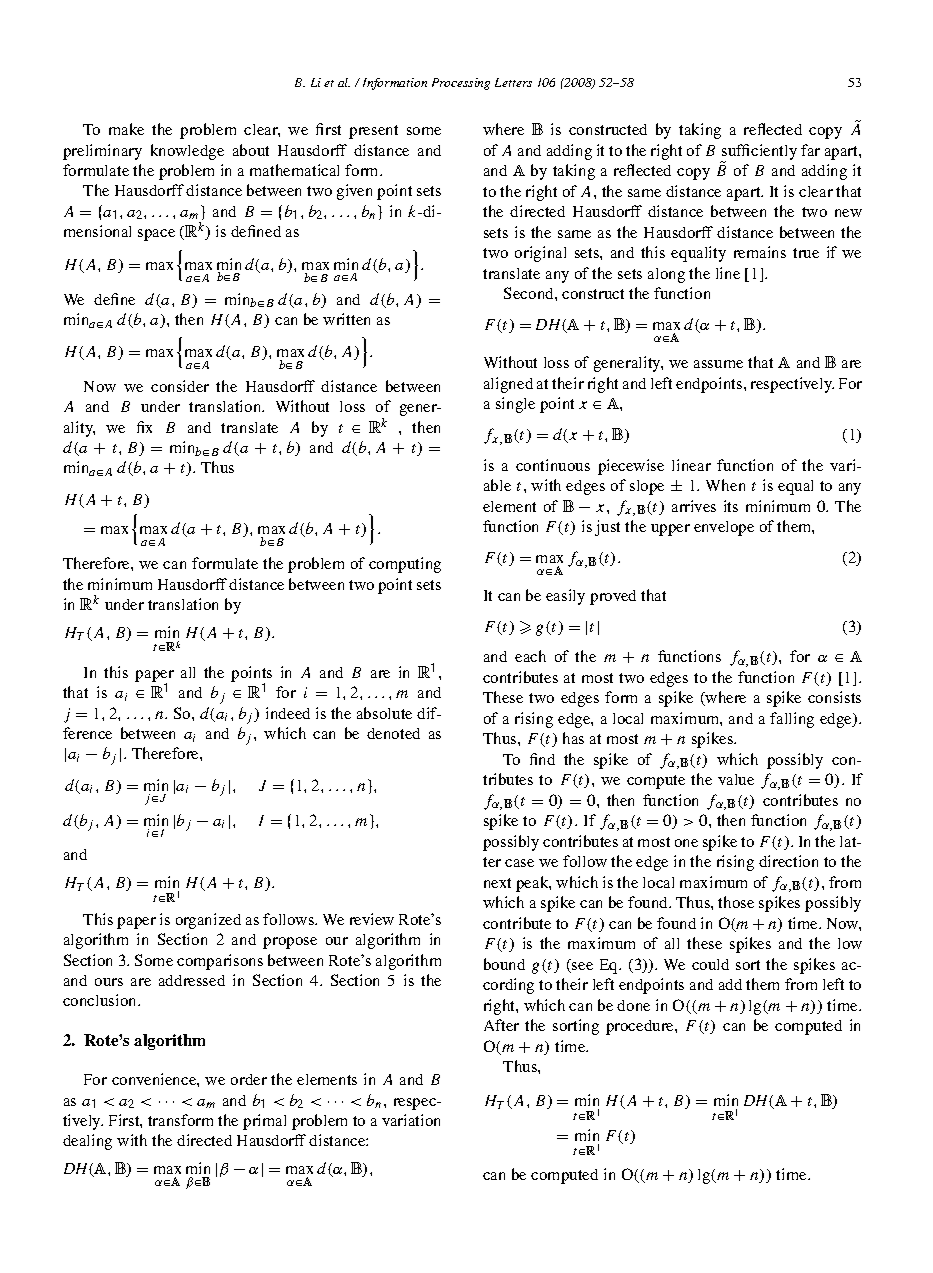  What do you see at coordinates (501, 1025) in the screenshot?
I see `After` at bounding box center [501, 1025].
